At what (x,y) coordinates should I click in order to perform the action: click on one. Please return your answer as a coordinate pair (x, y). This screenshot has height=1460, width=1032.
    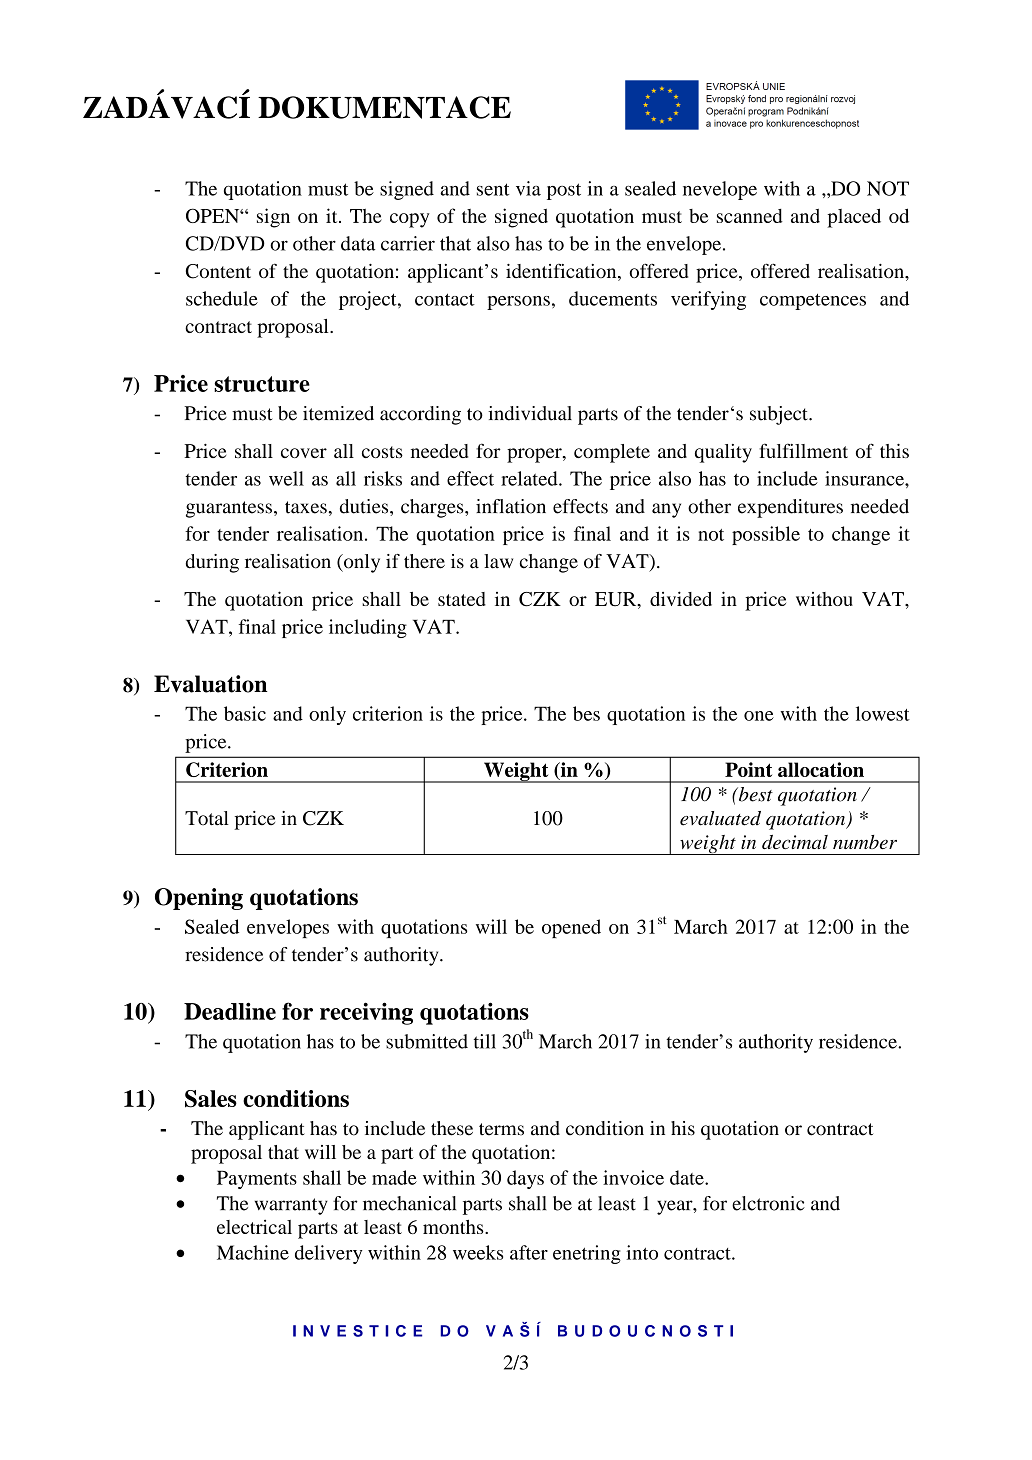
    Looking at the image, I should click on (759, 716).
